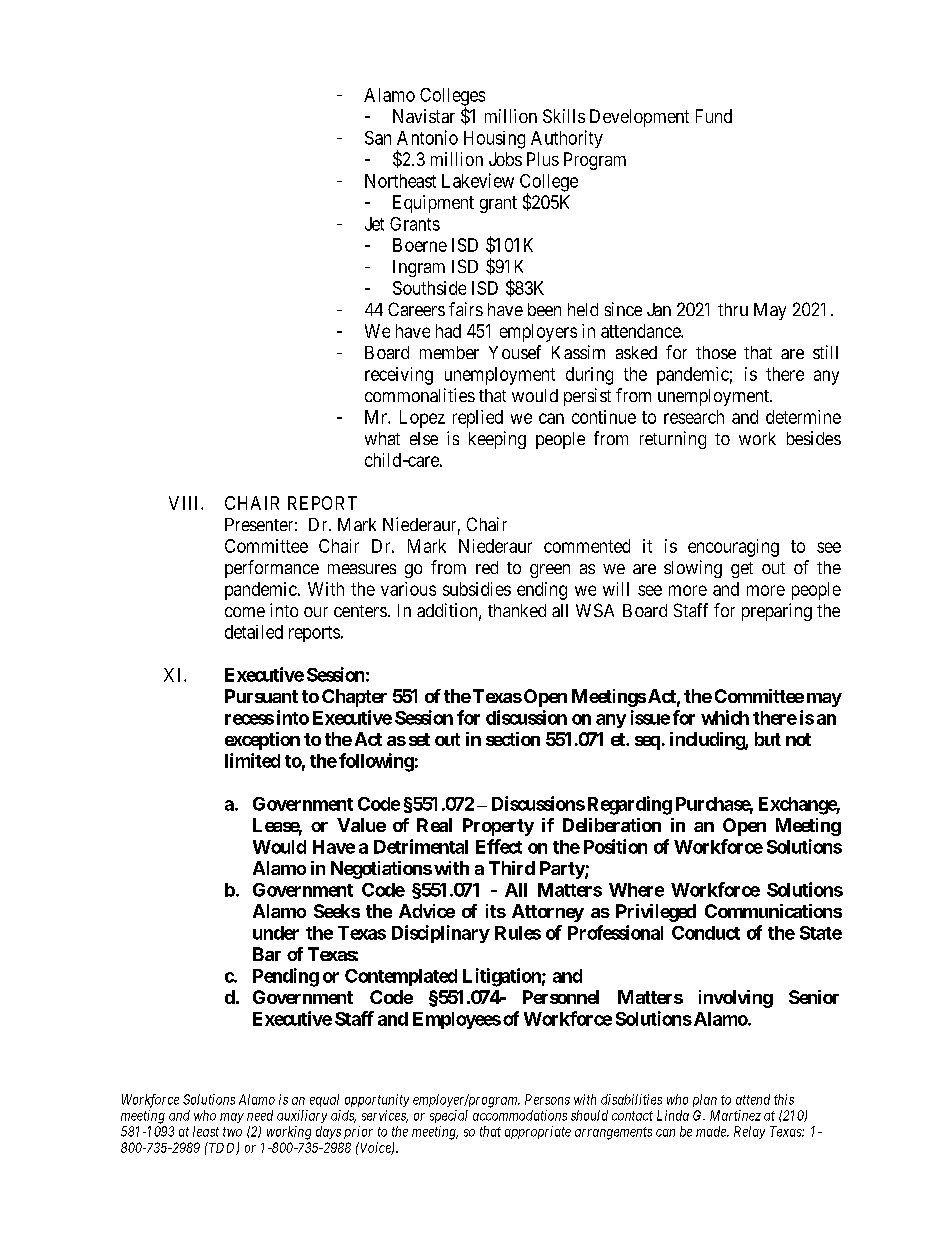 The image size is (952, 1233). What do you see at coordinates (260, 1115) in the document?
I see `need` at bounding box center [260, 1115].
